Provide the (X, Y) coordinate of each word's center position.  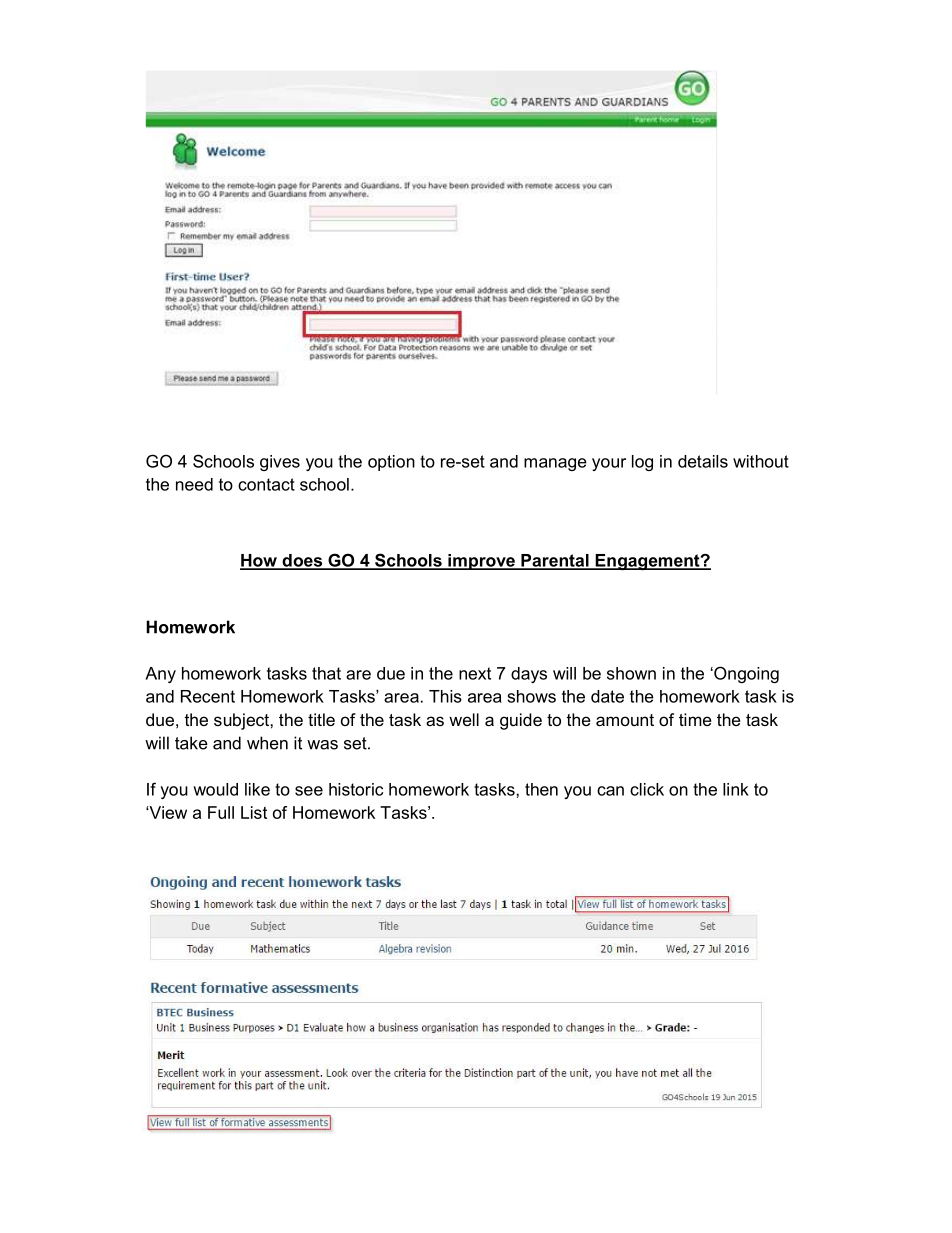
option (391, 463)
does (302, 561)
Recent (208, 696)
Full (221, 812)
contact (266, 484)
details (703, 461)
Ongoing (745, 674)
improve (481, 562)
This (445, 696)
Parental (555, 561)
